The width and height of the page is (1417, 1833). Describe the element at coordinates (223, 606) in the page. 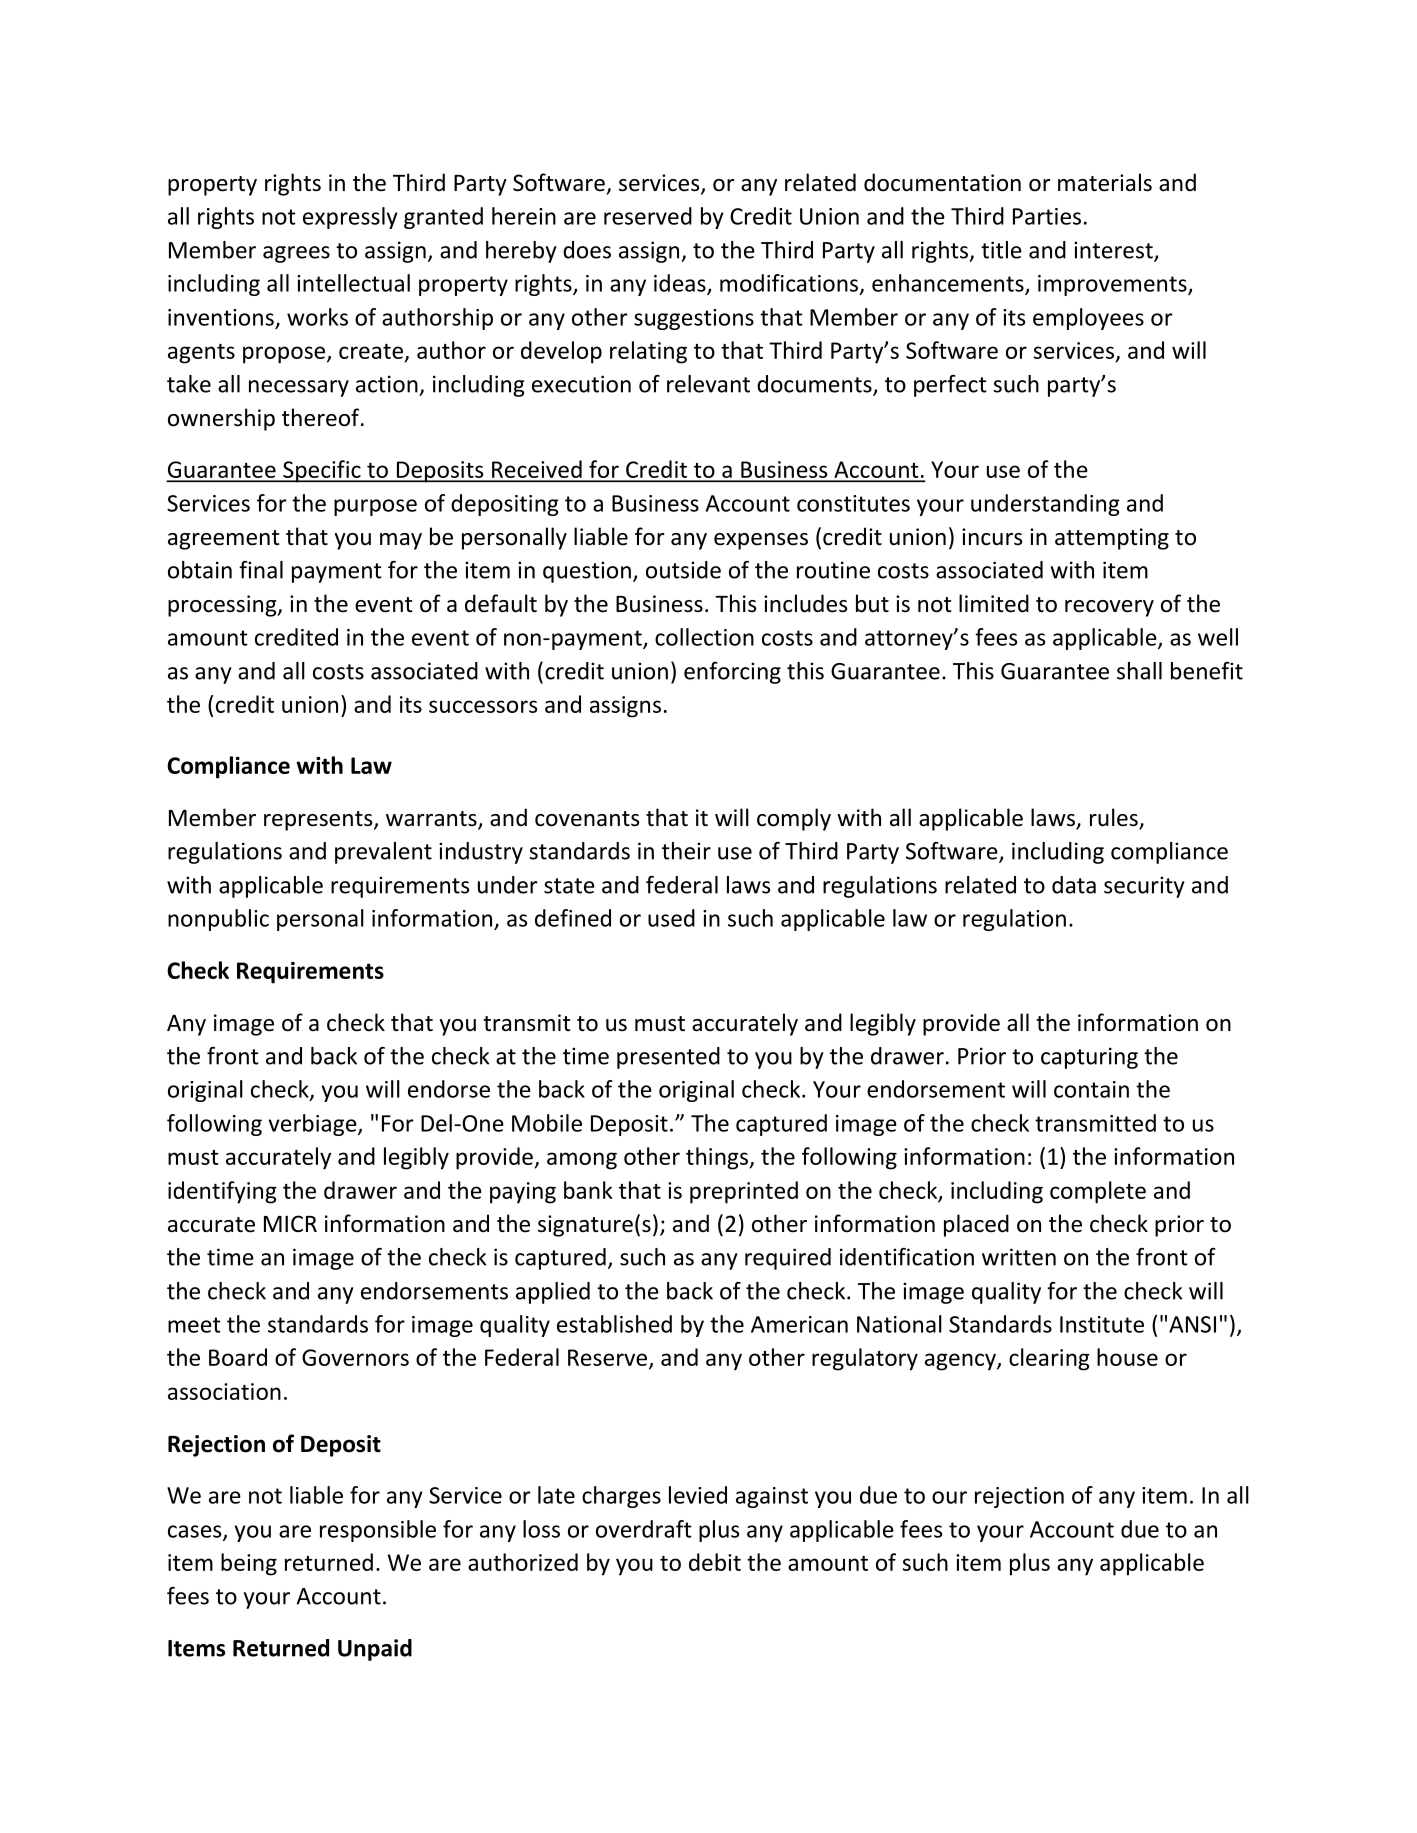

I see `processing` at that location.
